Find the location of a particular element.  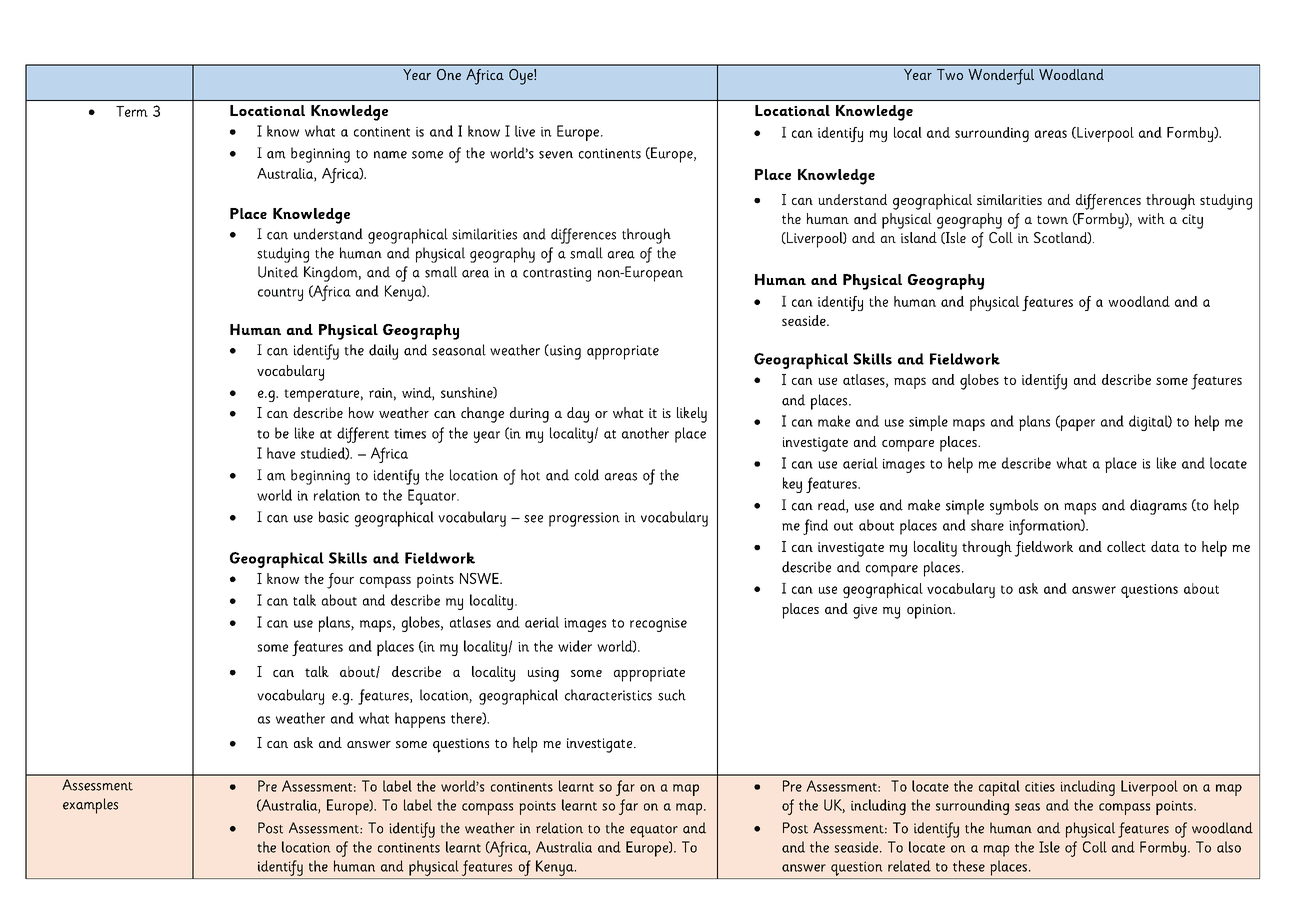

seven is located at coordinates (556, 155).
